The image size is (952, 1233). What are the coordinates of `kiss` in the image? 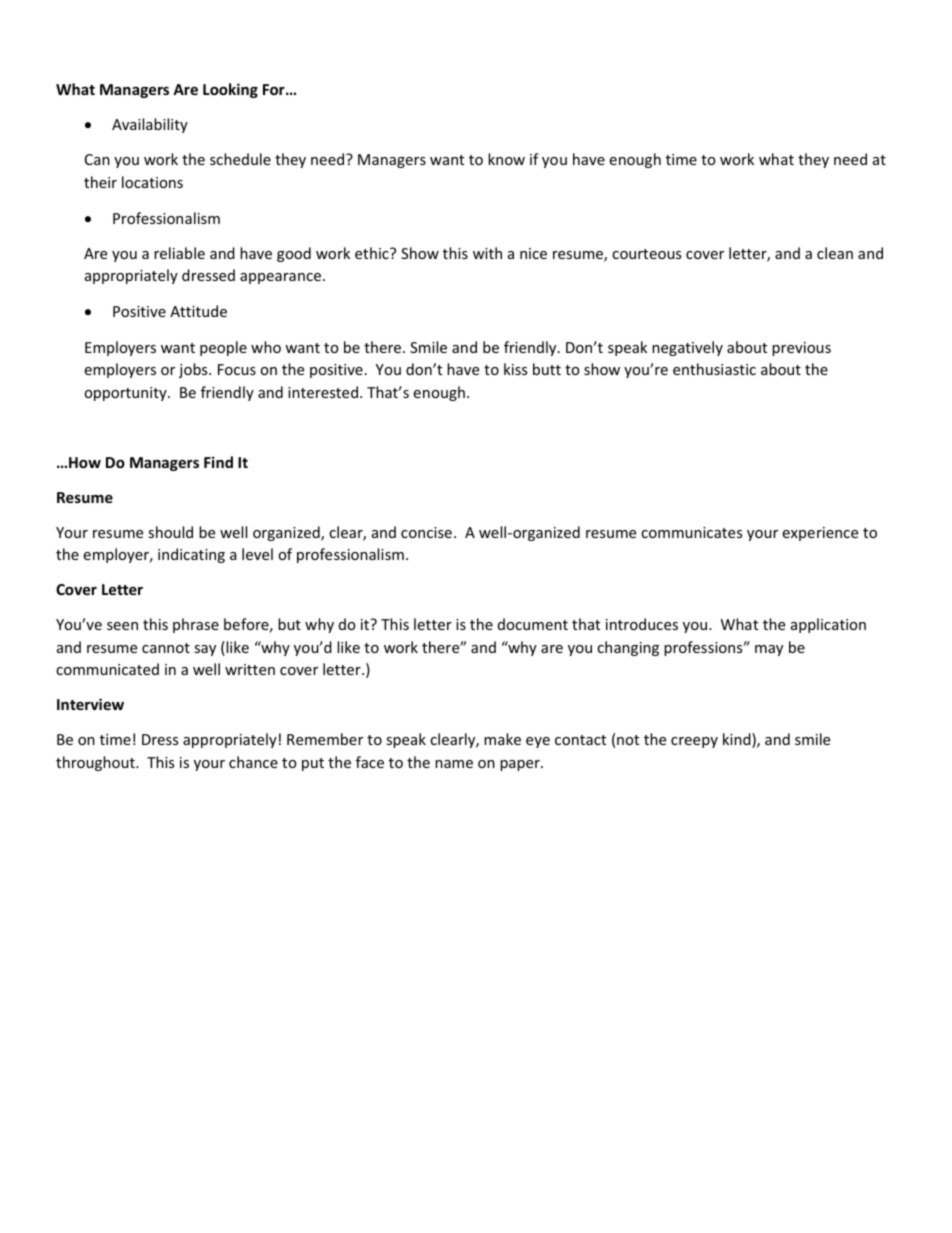 It's located at (515, 369).
